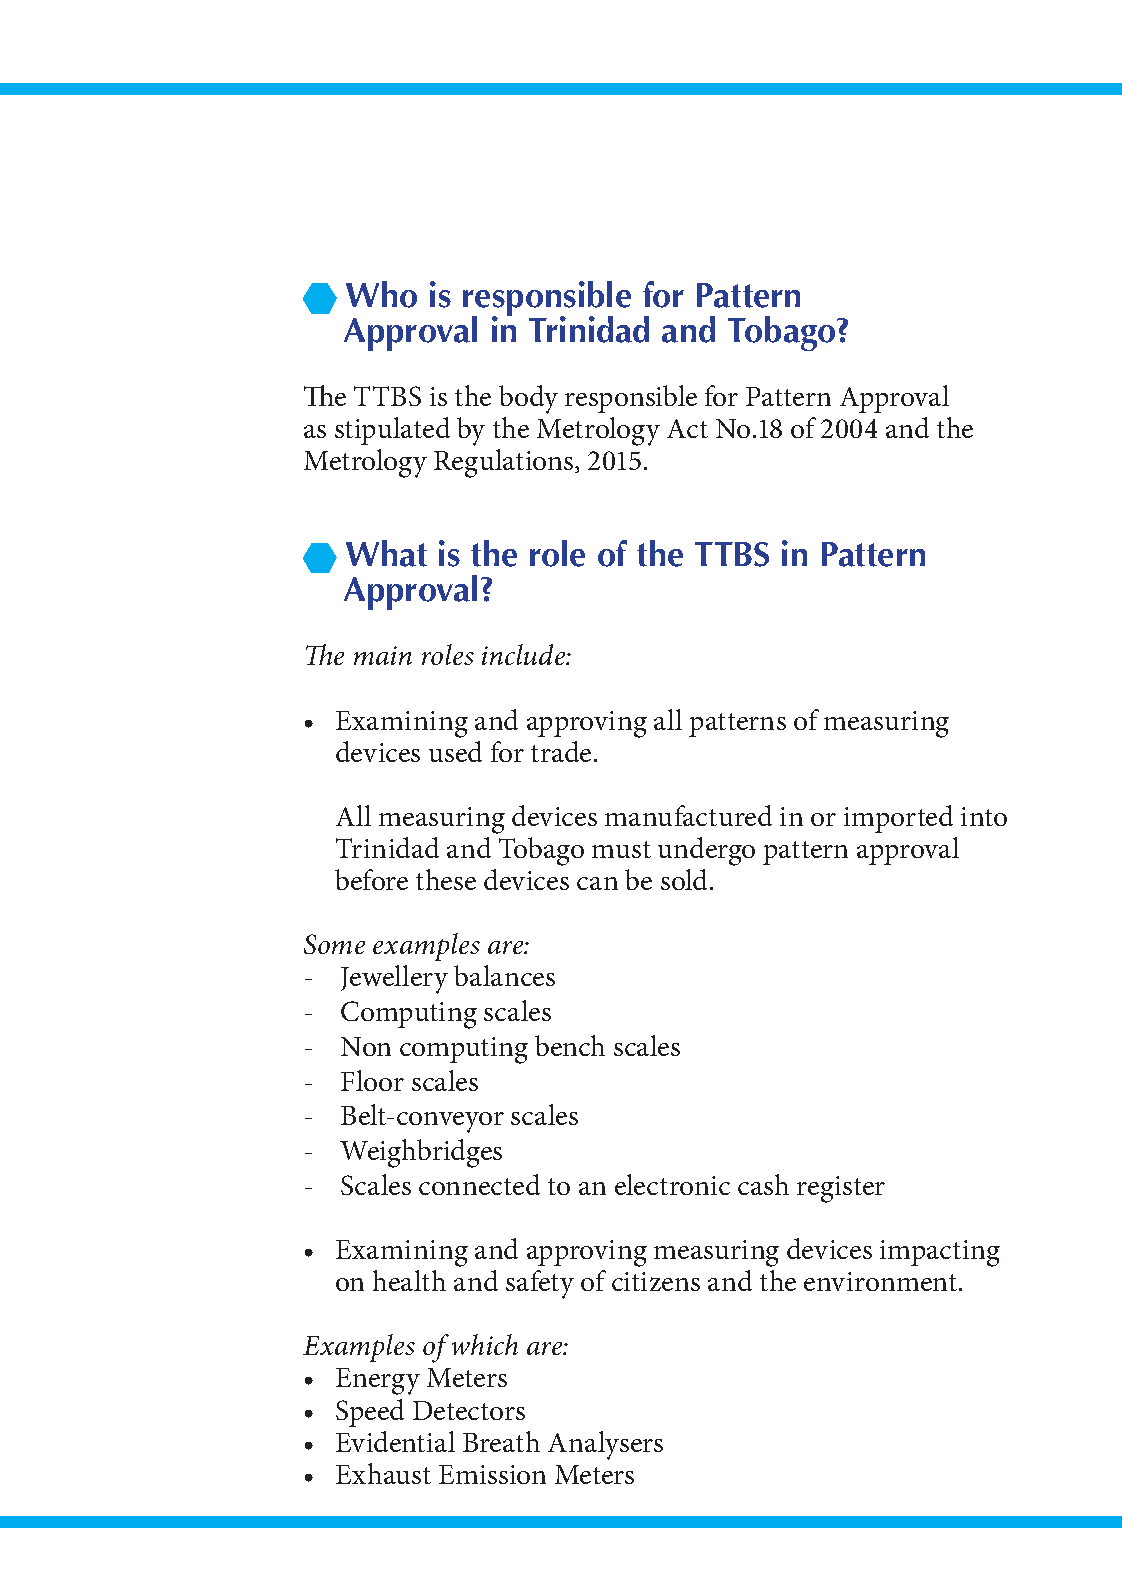  I want to click on main, so click(383, 655).
